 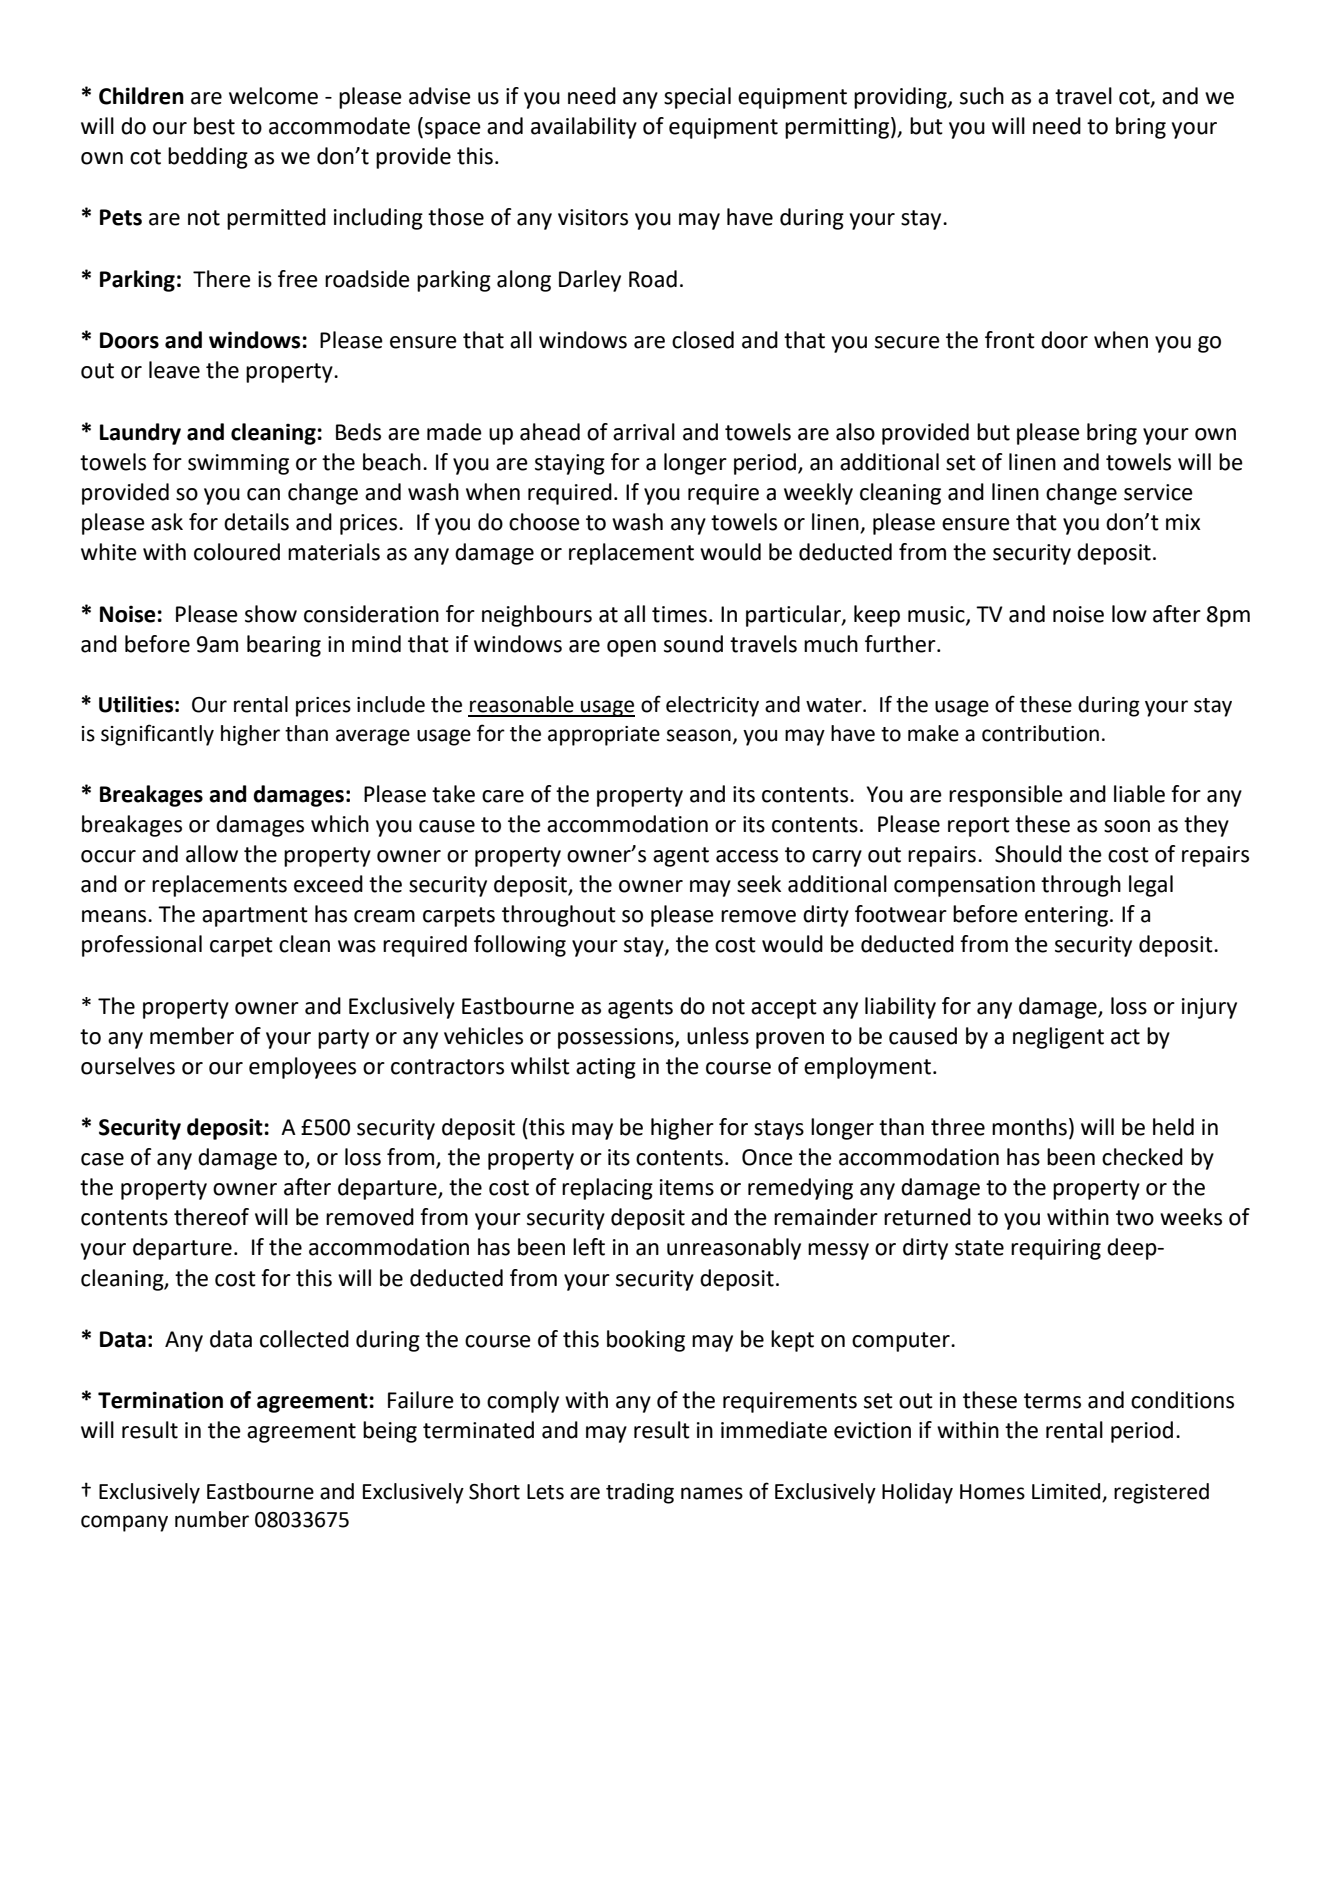 What do you see at coordinates (238, 464) in the screenshot?
I see `swimming` at bounding box center [238, 464].
